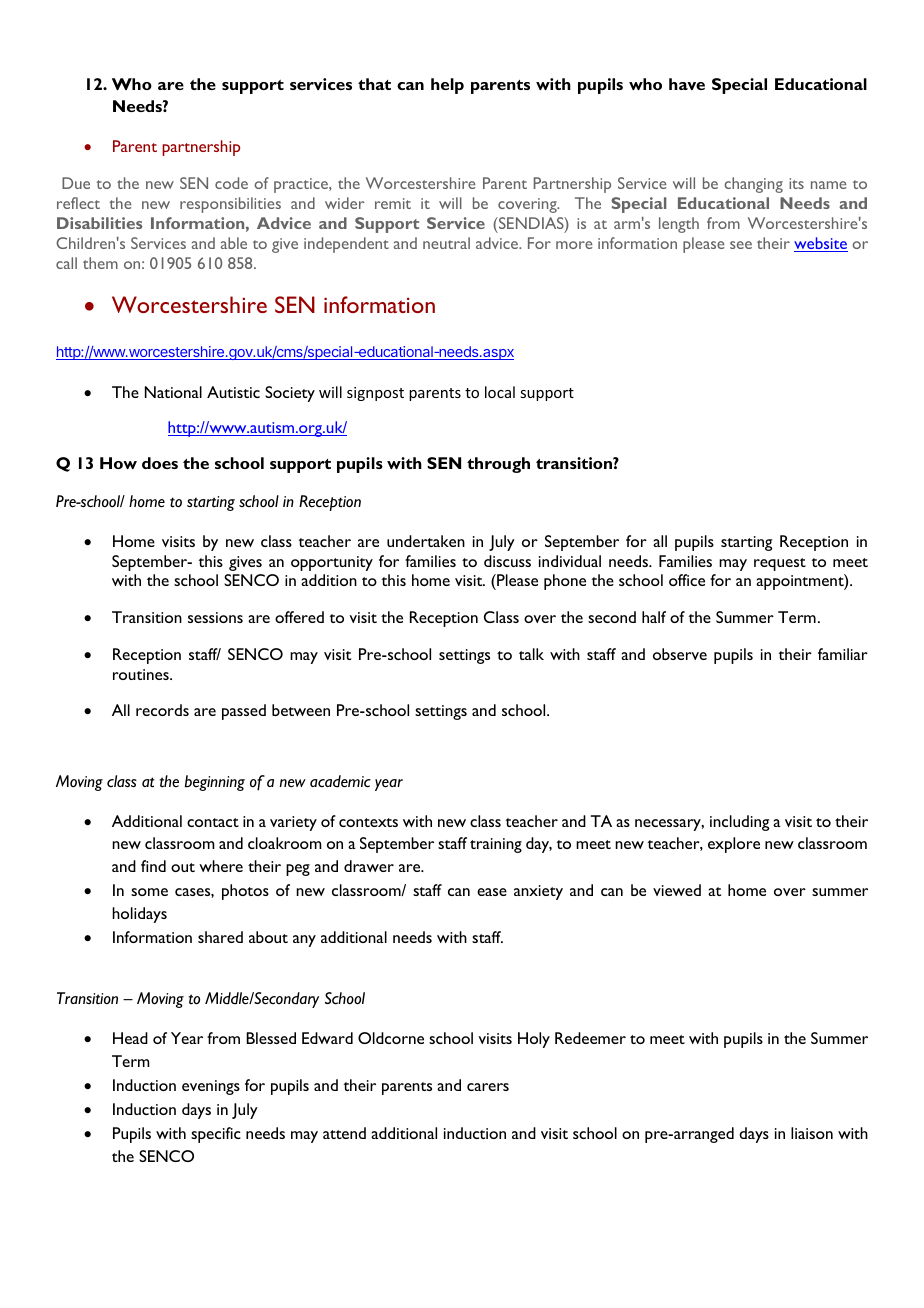 Image resolution: width=924 pixels, height=1308 pixels. Describe the element at coordinates (812, 1133) in the screenshot. I see `liaison` at that location.
